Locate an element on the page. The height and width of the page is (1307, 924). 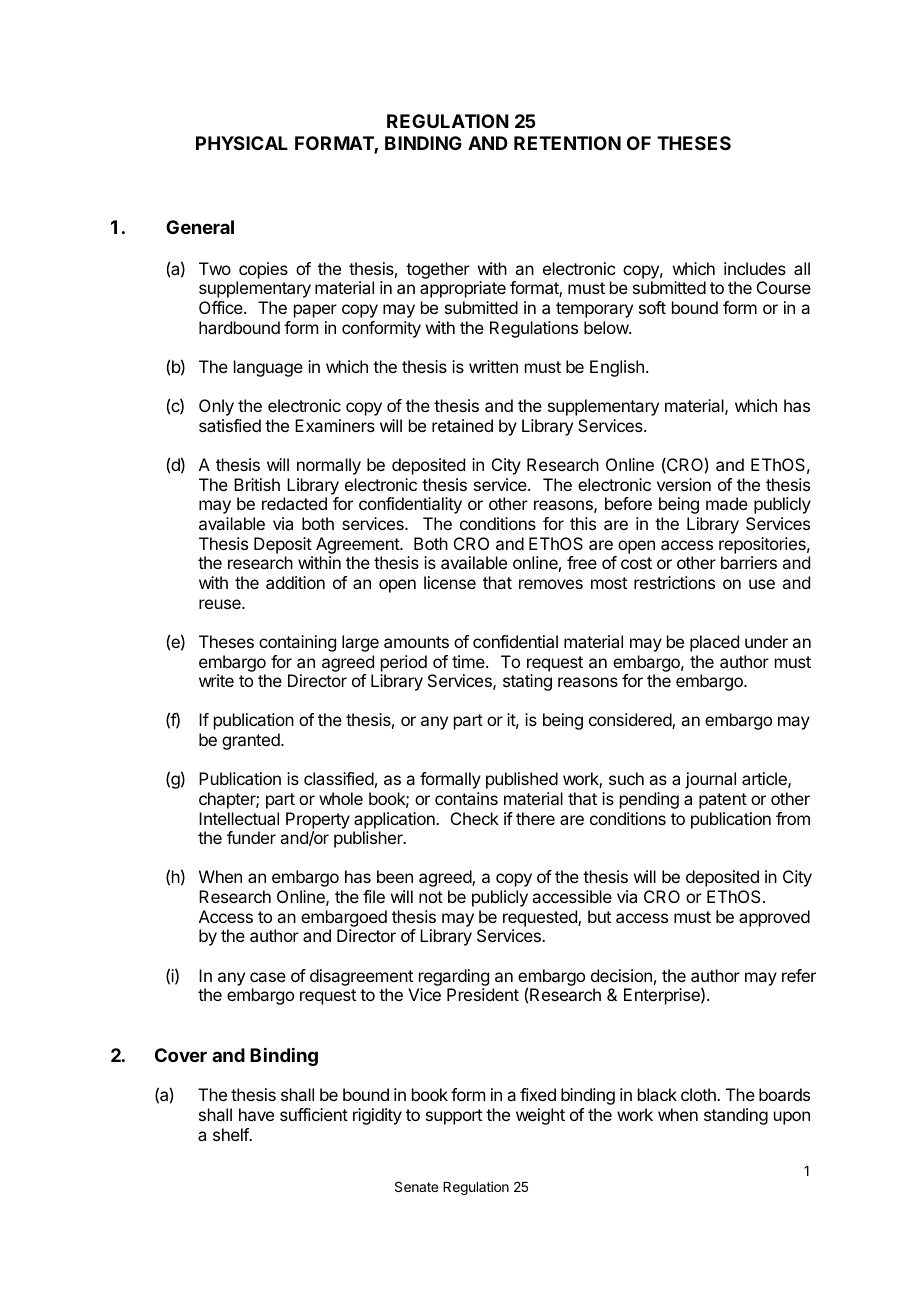
shelf is located at coordinates (231, 1134).
